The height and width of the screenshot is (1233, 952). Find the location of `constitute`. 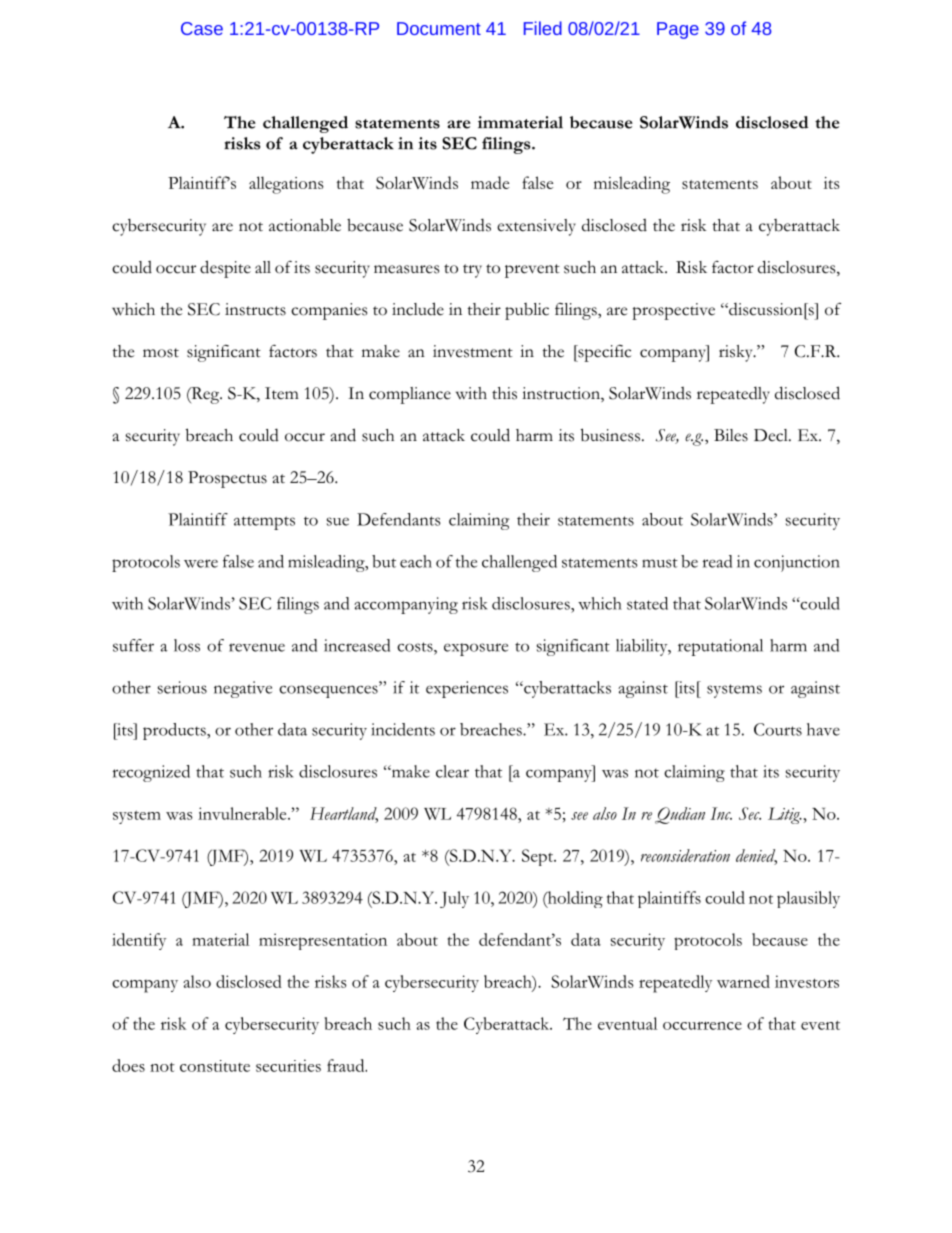

constitute is located at coordinates (215, 1066).
